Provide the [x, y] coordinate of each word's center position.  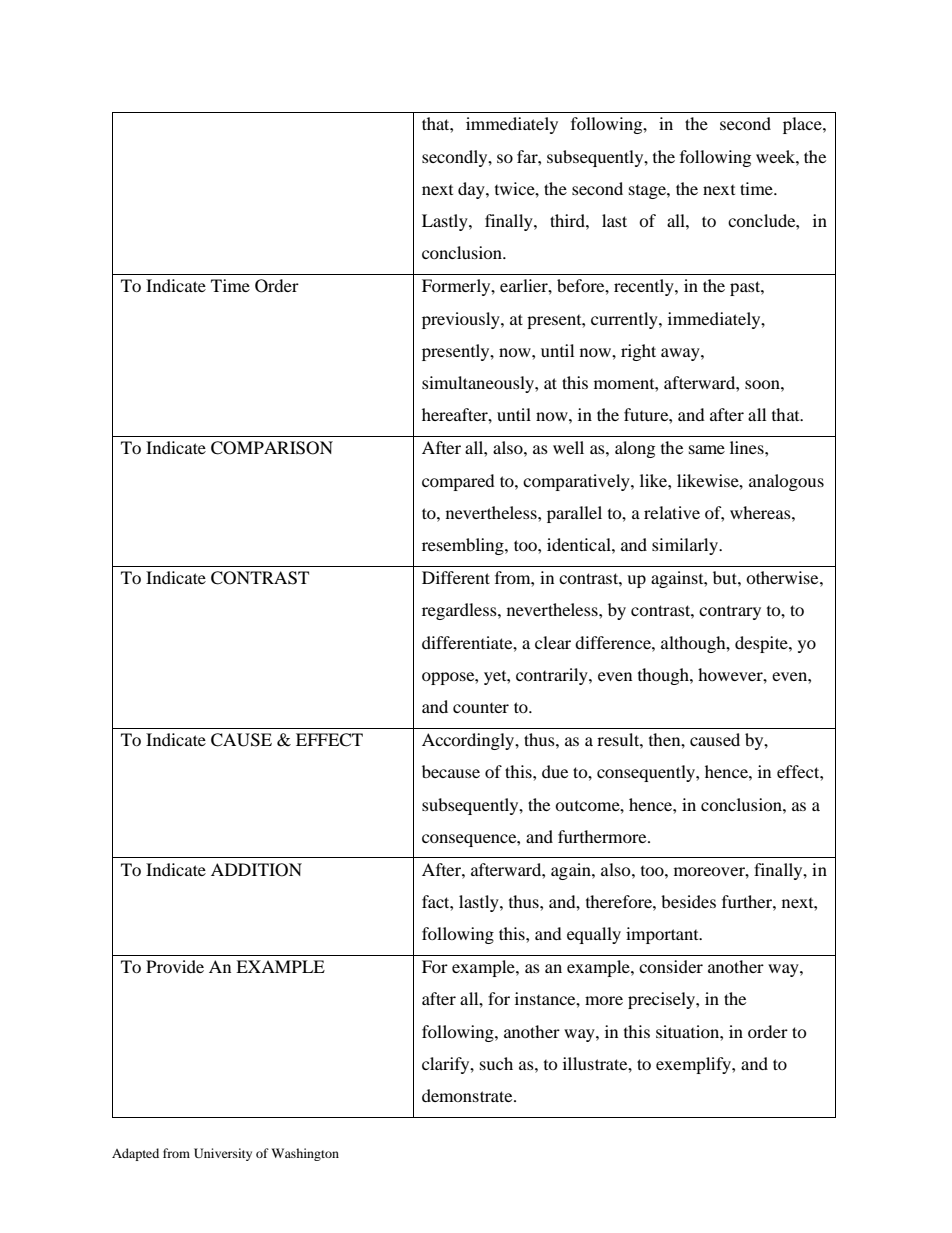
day [472, 190]
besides [688, 901]
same [707, 449]
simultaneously [479, 384]
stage [648, 192]
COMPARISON [272, 448]
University [223, 1154]
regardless [460, 611]
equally [594, 935]
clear [553, 642]
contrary [730, 613]
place [803, 125]
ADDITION [256, 870]
